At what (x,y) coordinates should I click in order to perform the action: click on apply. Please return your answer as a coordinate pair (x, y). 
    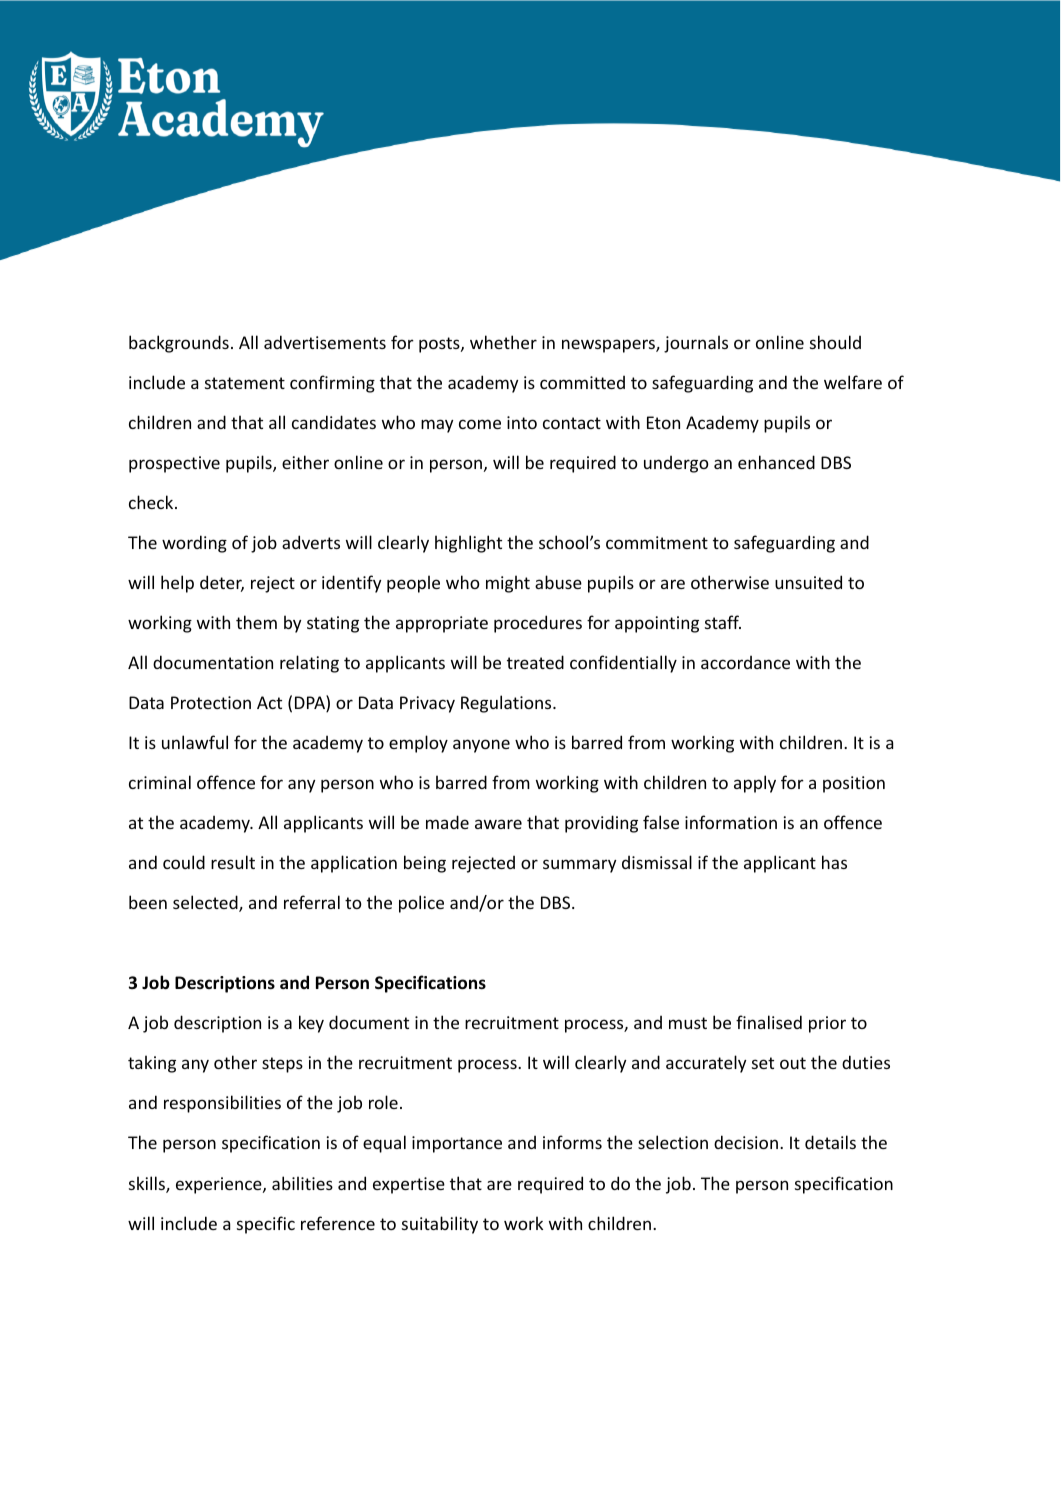
    Looking at the image, I should click on (755, 784).
